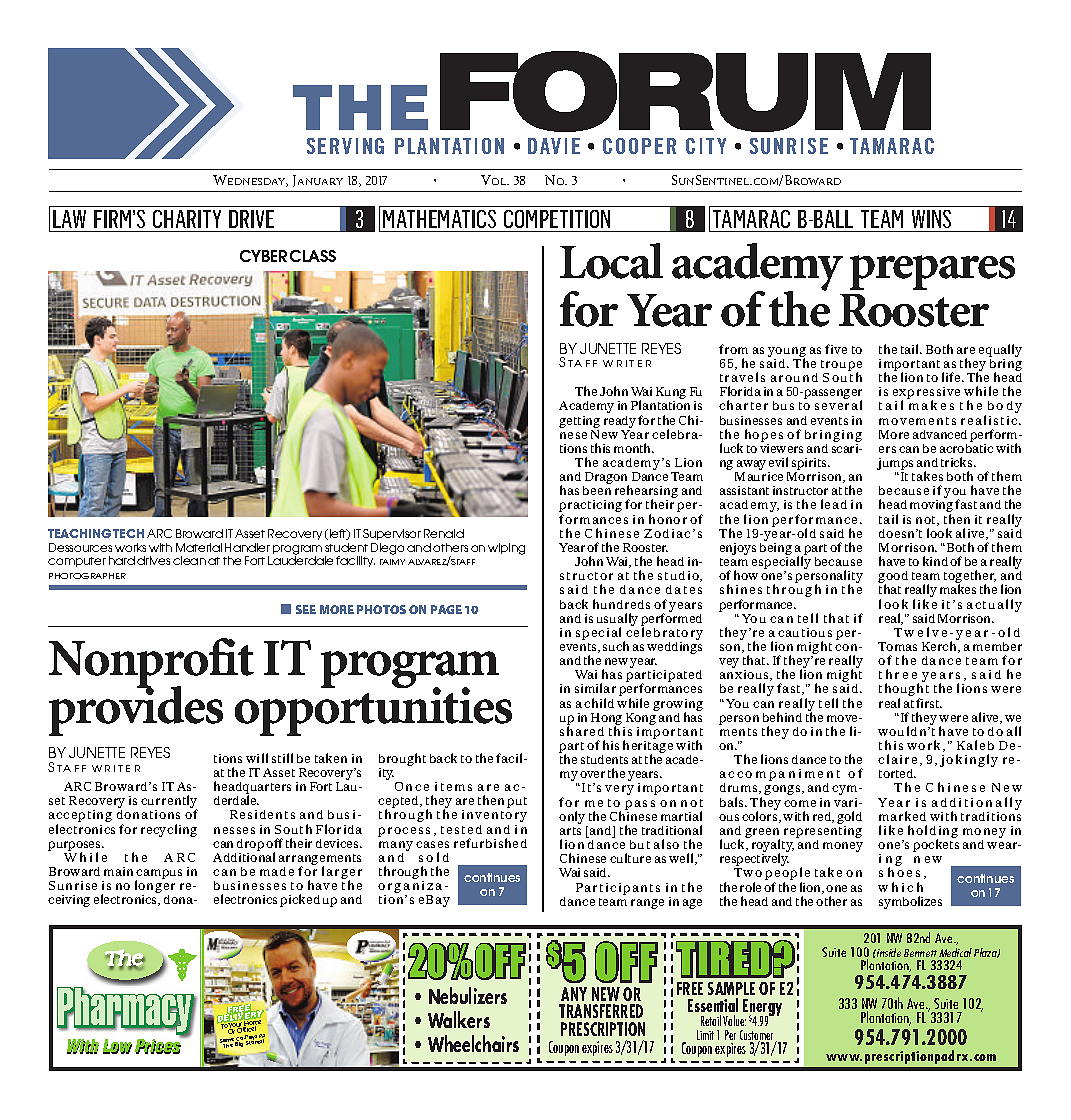 This screenshot has width=1071, height=1120. I want to click on currently, so click(169, 803).
